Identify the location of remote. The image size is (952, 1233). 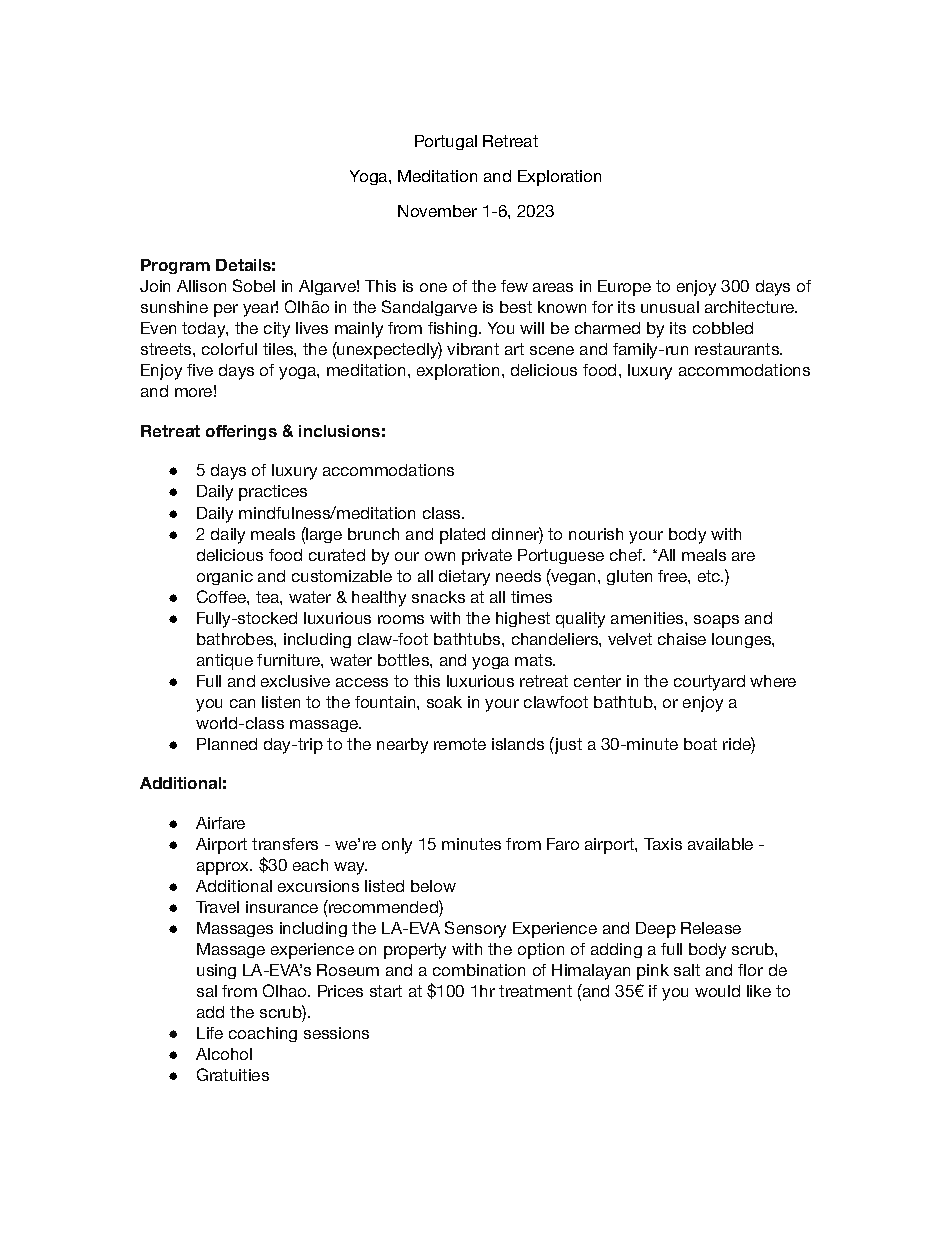
(460, 744).
